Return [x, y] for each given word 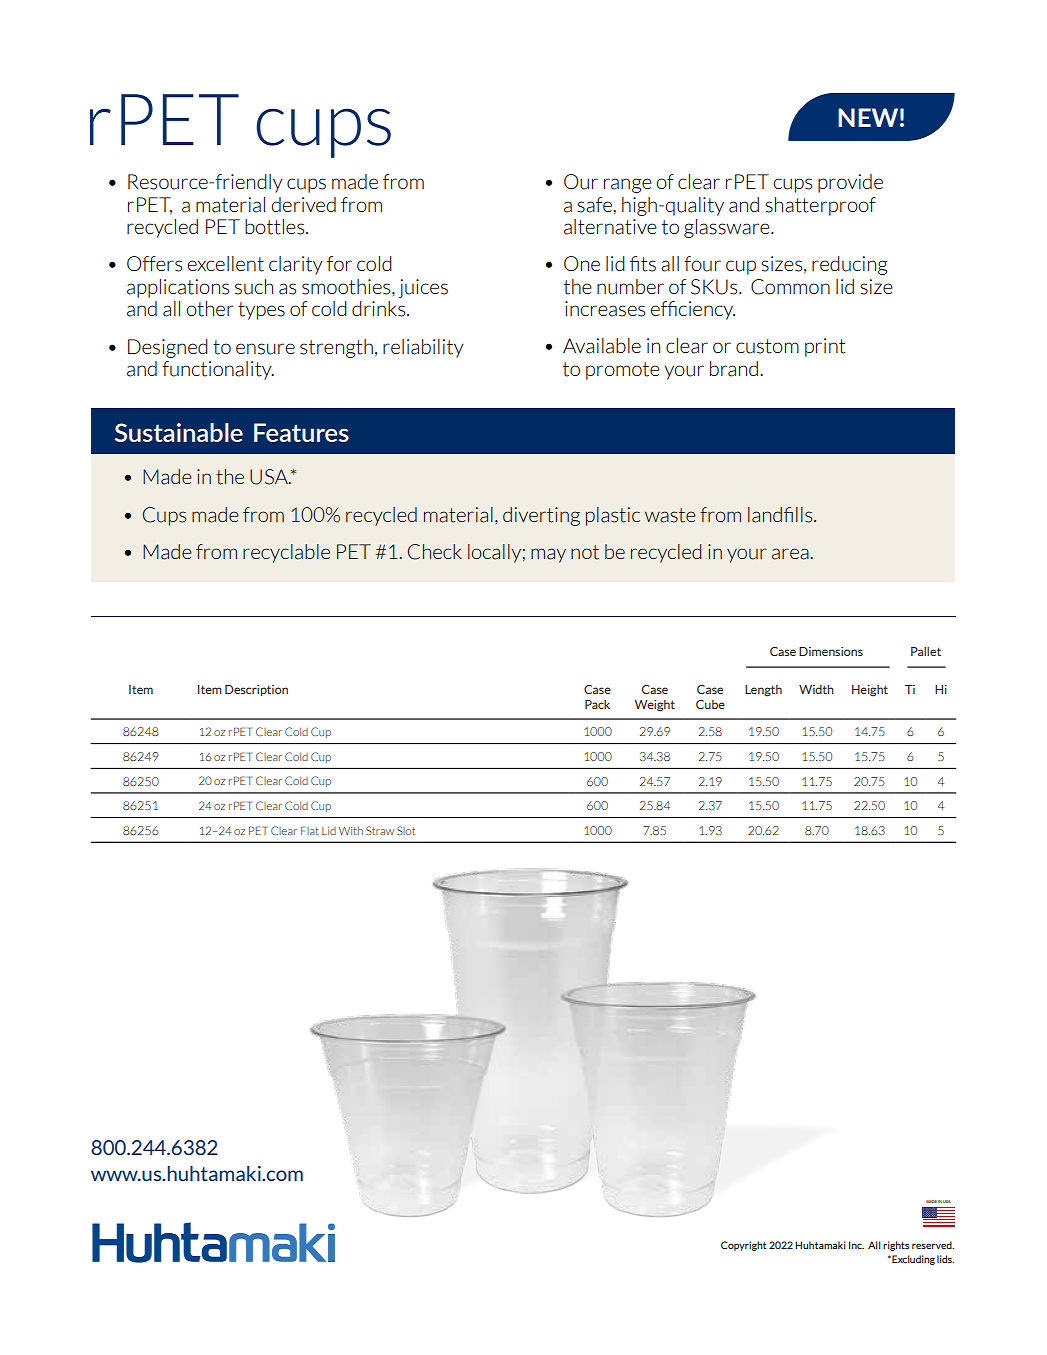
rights [896, 1246]
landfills [781, 515]
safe [594, 205]
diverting [541, 516]
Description [256, 690]
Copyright [743, 1246]
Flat [310, 830]
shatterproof [820, 206]
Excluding [912, 1260]
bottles [276, 227]
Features [301, 432]
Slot [406, 830]
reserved [933, 1245]
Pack [597, 704]
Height [870, 691]
